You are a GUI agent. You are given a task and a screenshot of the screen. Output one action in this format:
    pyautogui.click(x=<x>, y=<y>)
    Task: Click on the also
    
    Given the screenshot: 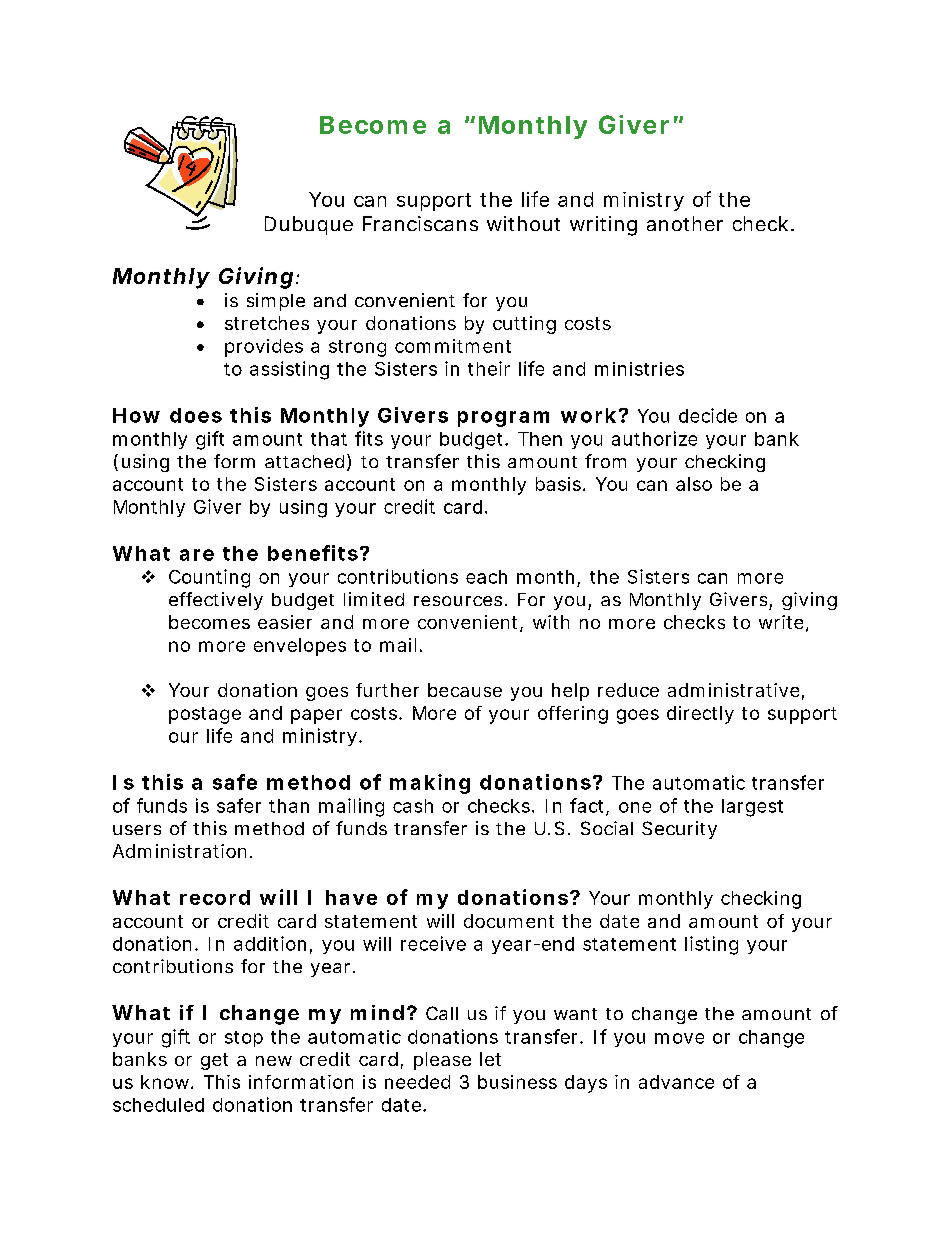 What is the action you would take?
    pyautogui.click(x=694, y=484)
